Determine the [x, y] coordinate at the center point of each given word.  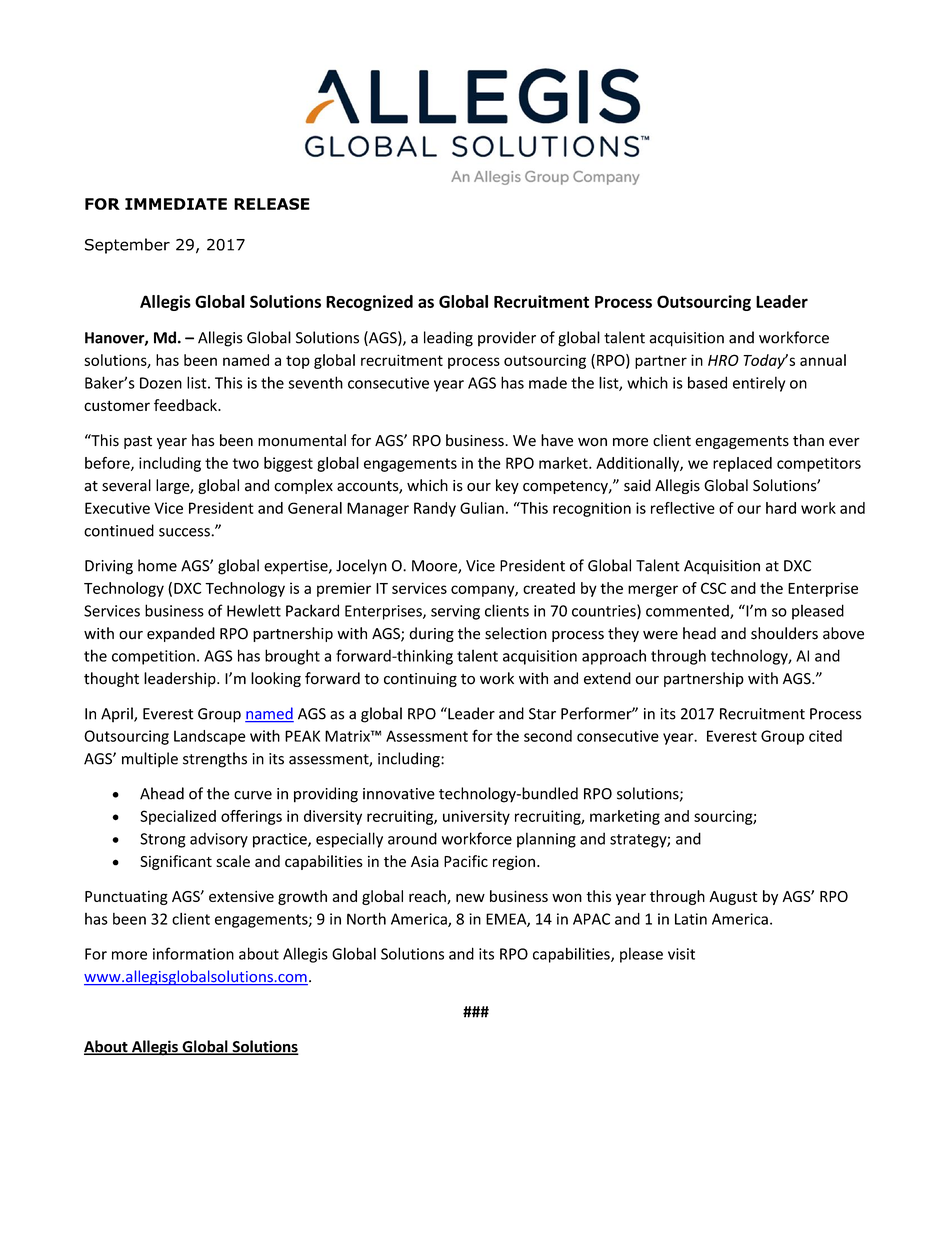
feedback [186, 405]
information [193, 953]
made [548, 383]
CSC [713, 588]
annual [823, 360]
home [157, 565]
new [470, 897]
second [548, 736]
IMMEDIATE [176, 204]
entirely [759, 384]
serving [455, 612]
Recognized [369, 303]
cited [825, 736]
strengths [215, 760]
